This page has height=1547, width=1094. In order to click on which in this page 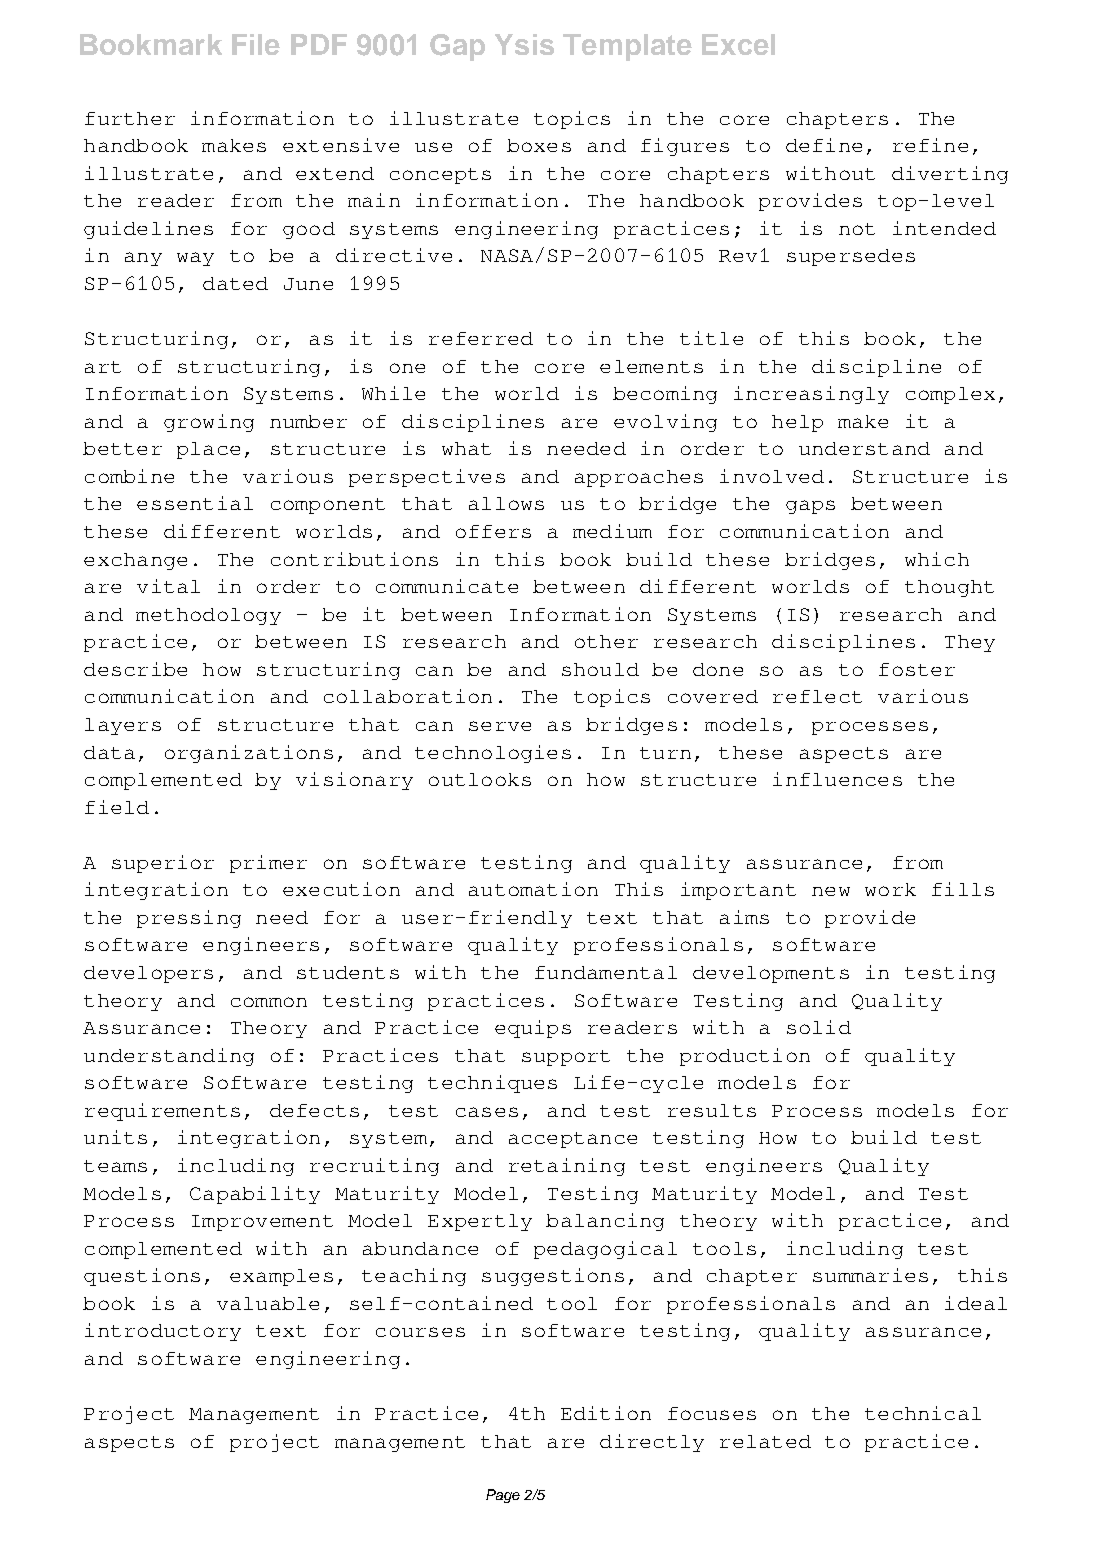, I will do `click(937, 559)`.
